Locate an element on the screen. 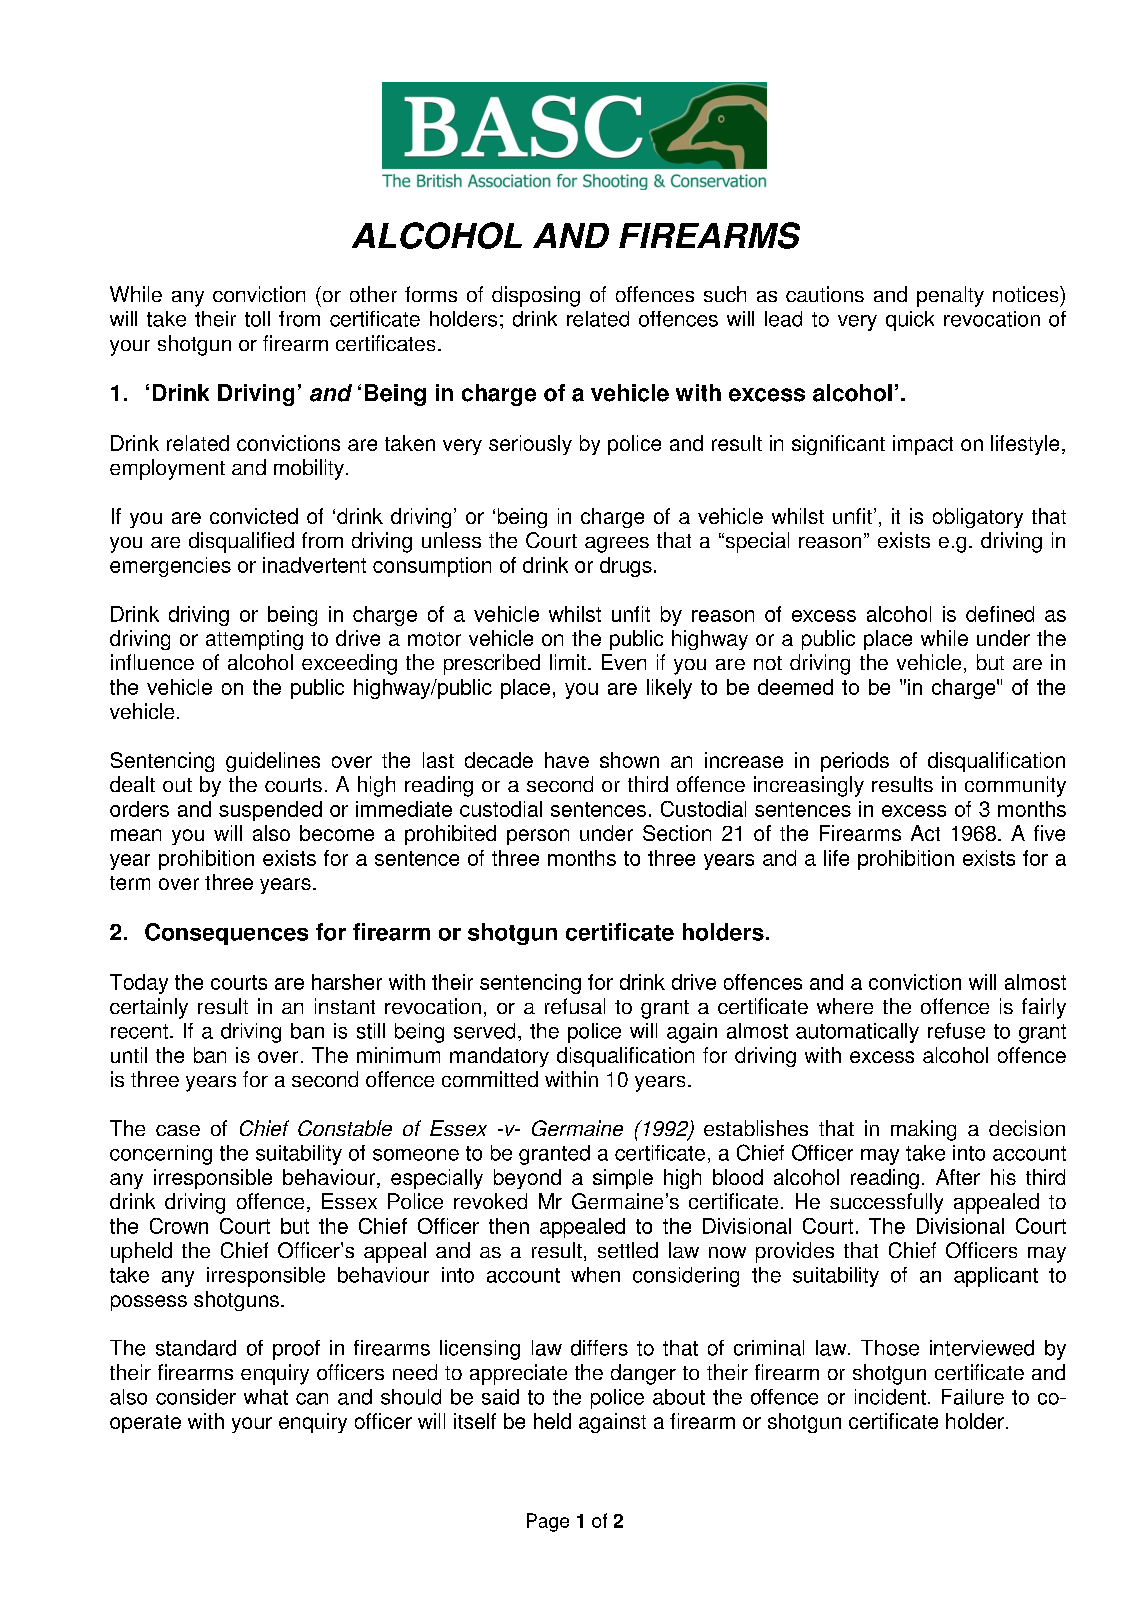  what is located at coordinates (266, 1397).
